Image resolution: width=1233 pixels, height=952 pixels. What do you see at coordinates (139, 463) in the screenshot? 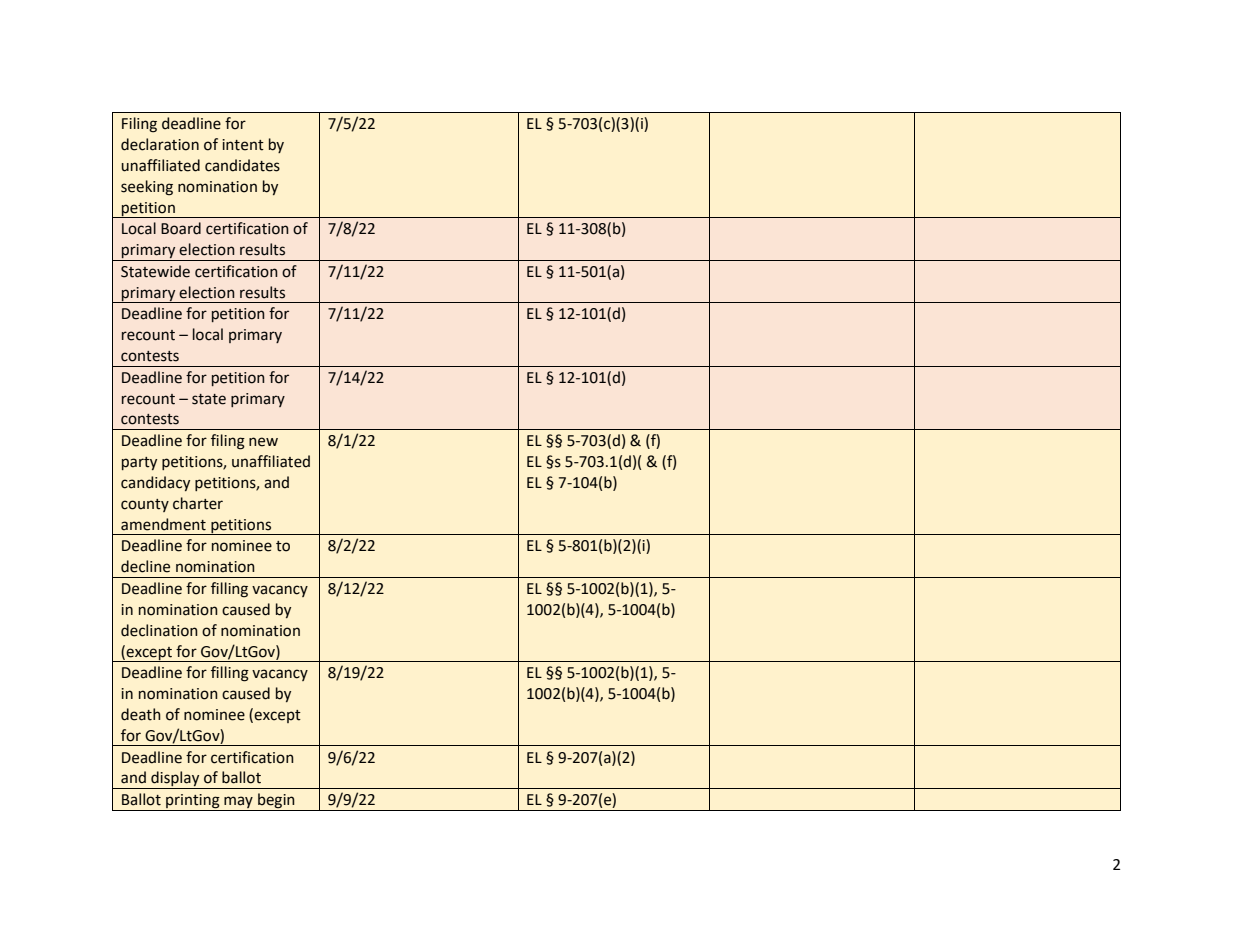
I see `party` at bounding box center [139, 463].
